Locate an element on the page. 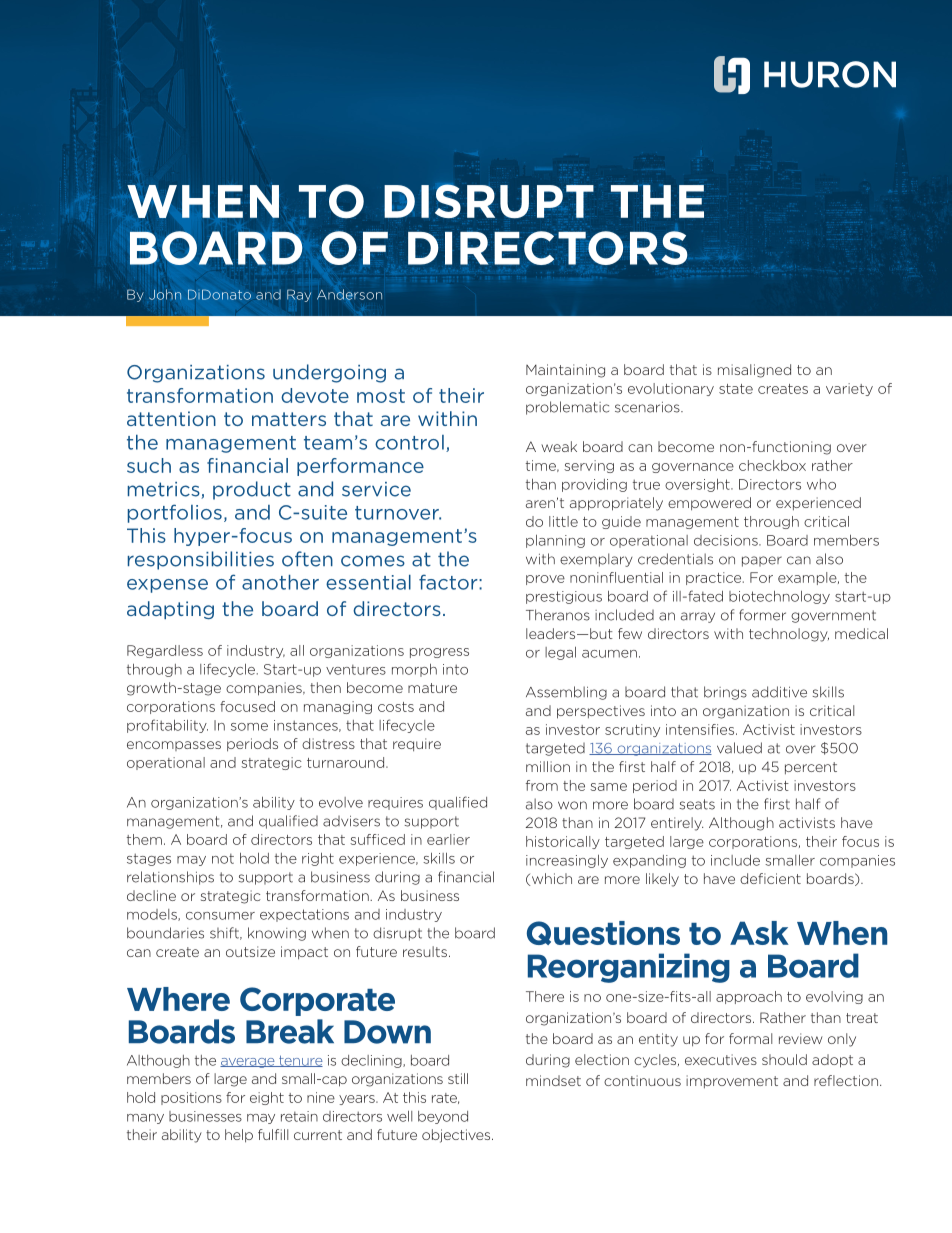 The height and width of the page is (1233, 952). deficient is located at coordinates (770, 878).
